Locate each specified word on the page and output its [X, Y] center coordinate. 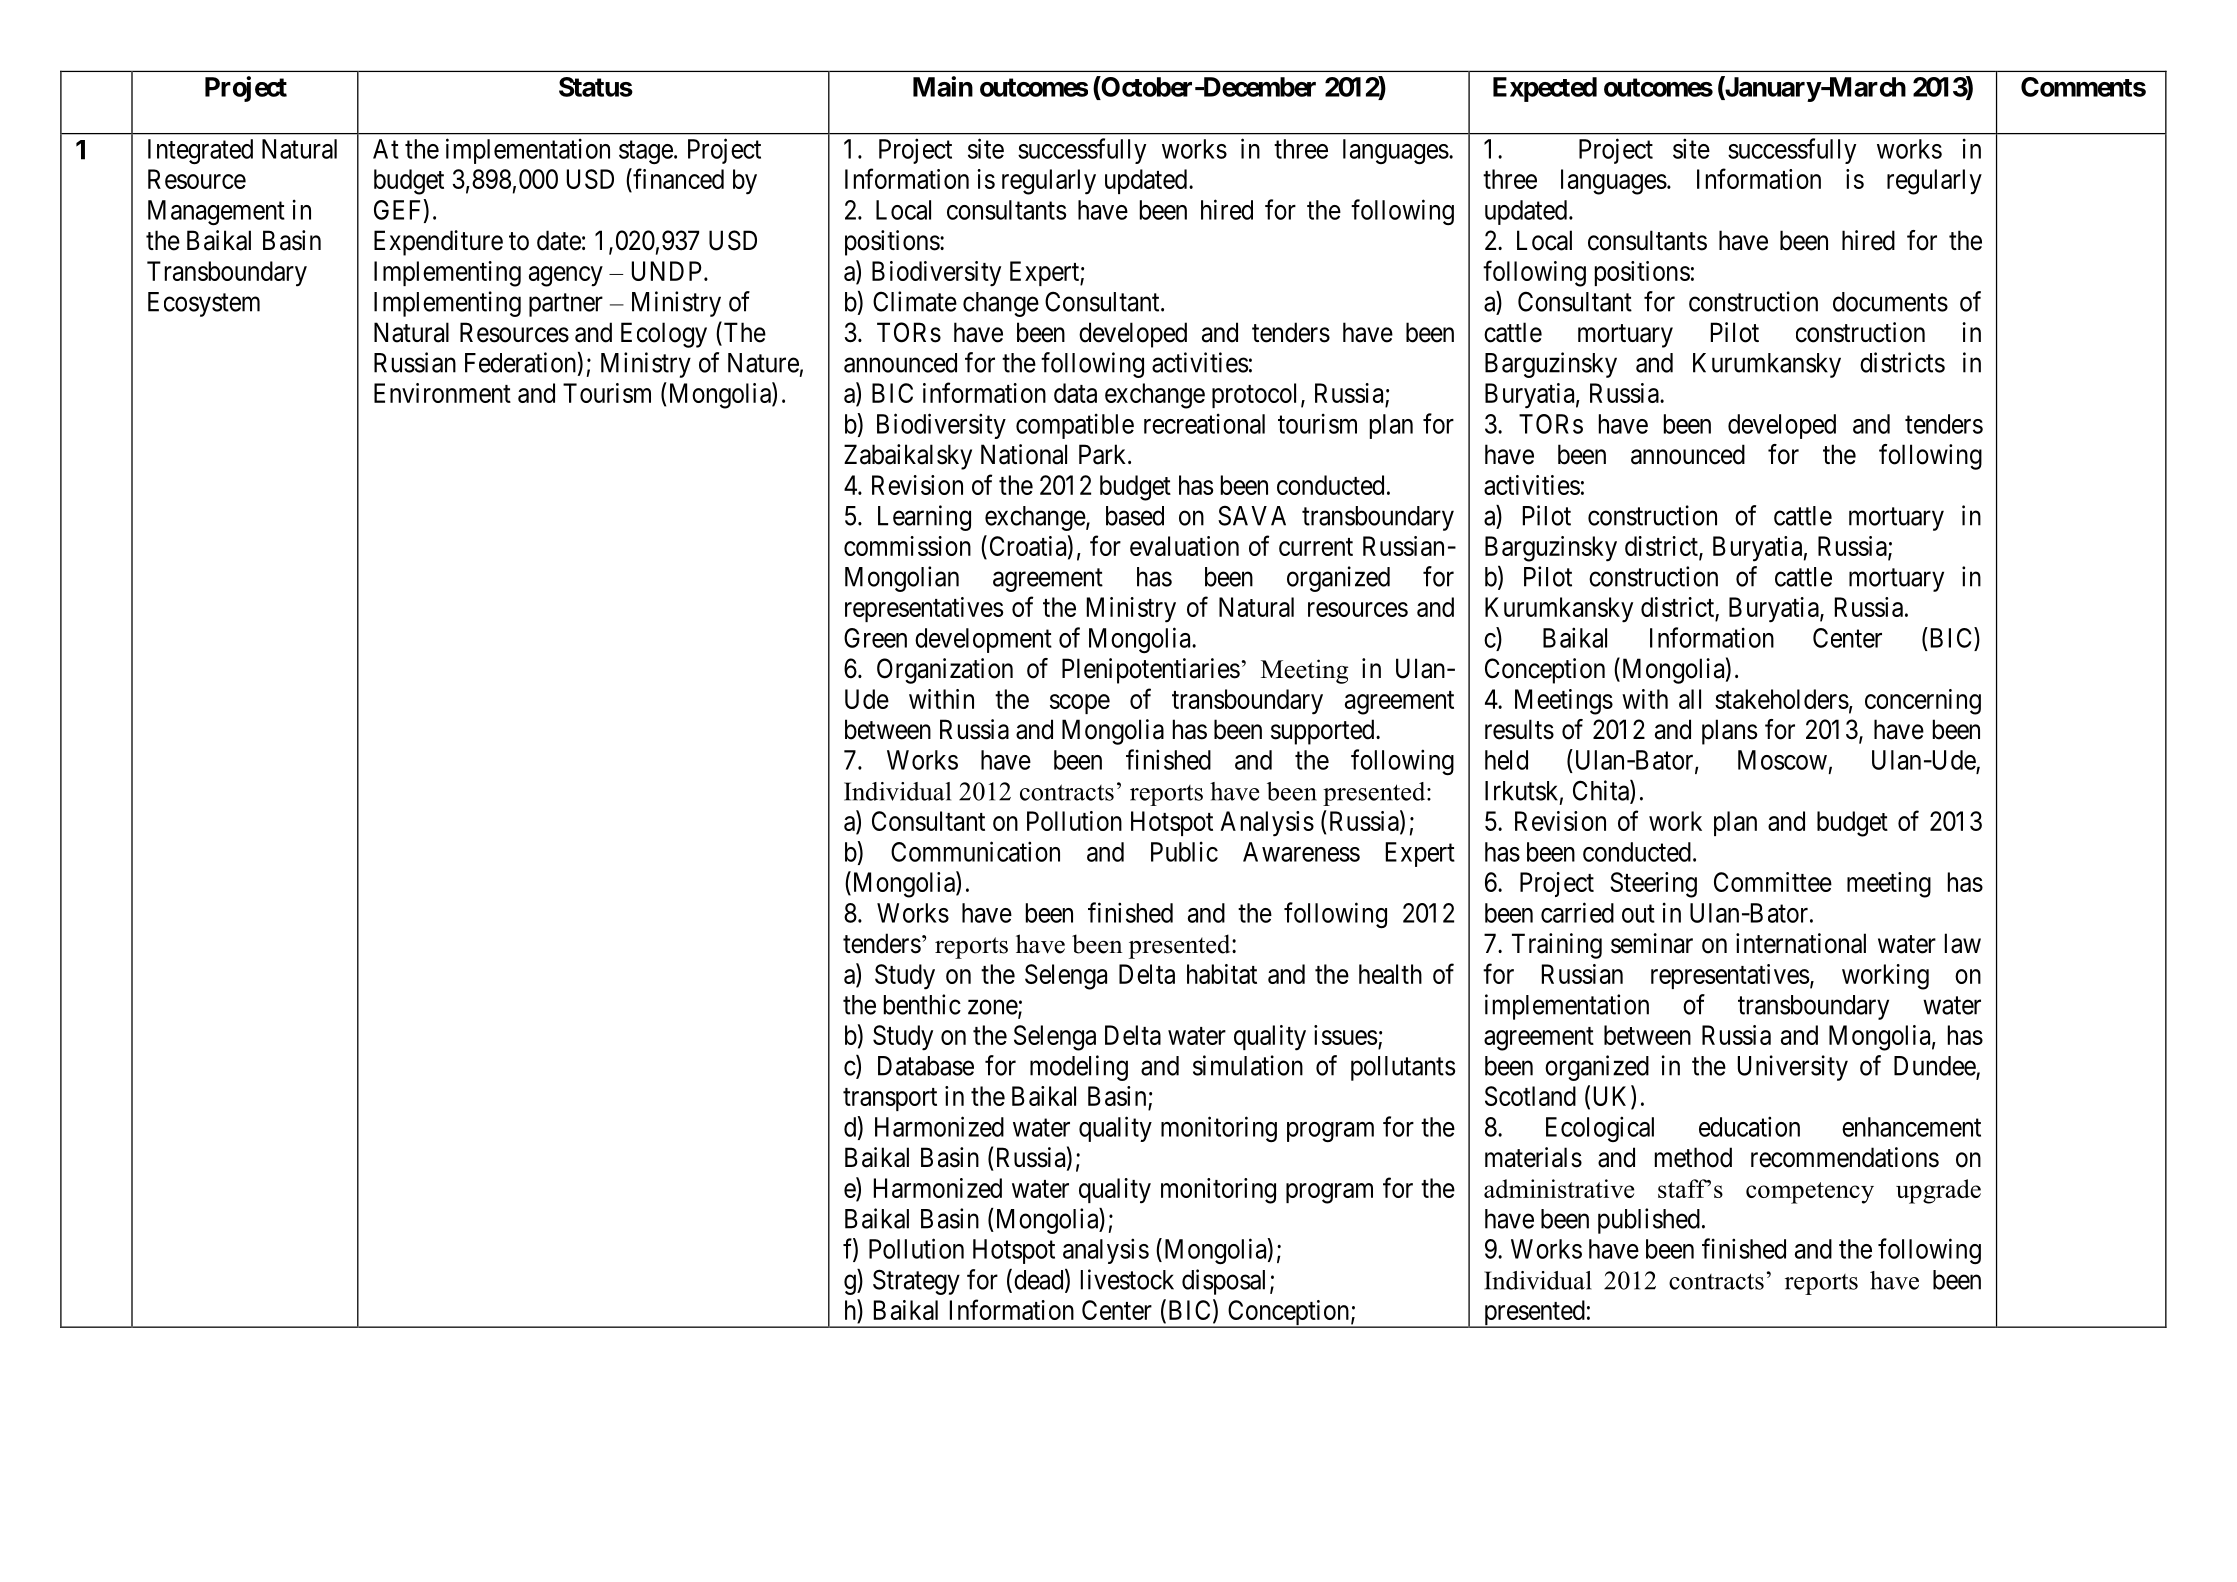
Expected [1545, 89]
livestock [1127, 1279]
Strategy [916, 1282]
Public [1184, 851]
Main [943, 86]
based [1135, 516]
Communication [975, 851]
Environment [442, 393]
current [1316, 547]
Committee [1773, 882]
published [1649, 1221]
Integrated [200, 151]
